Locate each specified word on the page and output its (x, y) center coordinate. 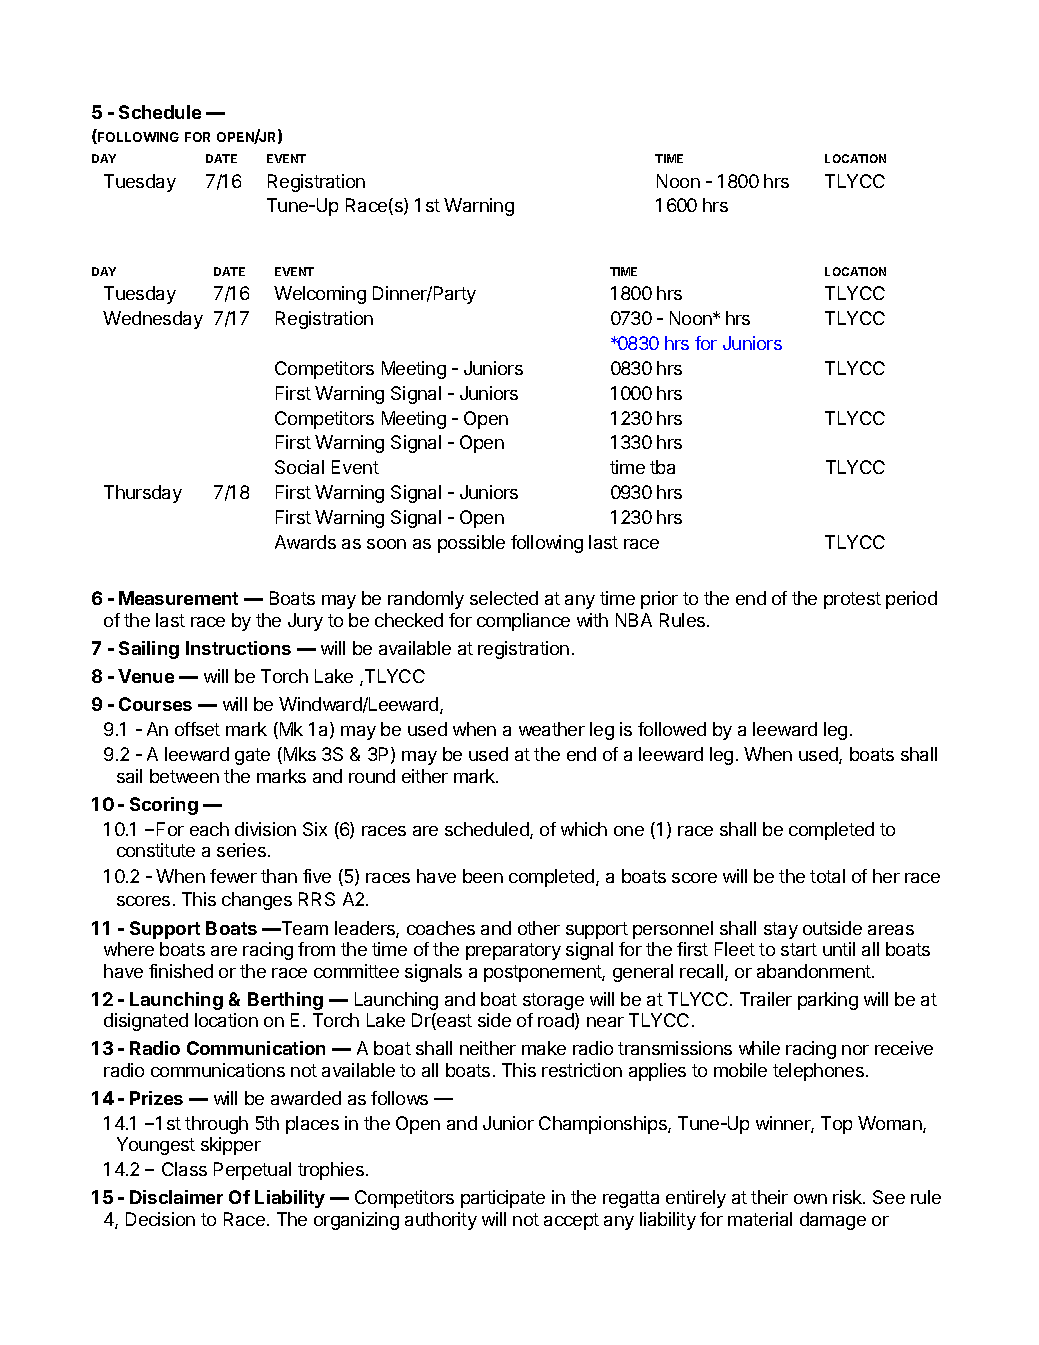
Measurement (178, 598)
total (827, 876)
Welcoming (320, 295)
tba (662, 467)
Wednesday (153, 320)
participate (503, 1199)
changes (257, 901)
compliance (523, 622)
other (539, 928)
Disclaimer (176, 1197)
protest (852, 600)
